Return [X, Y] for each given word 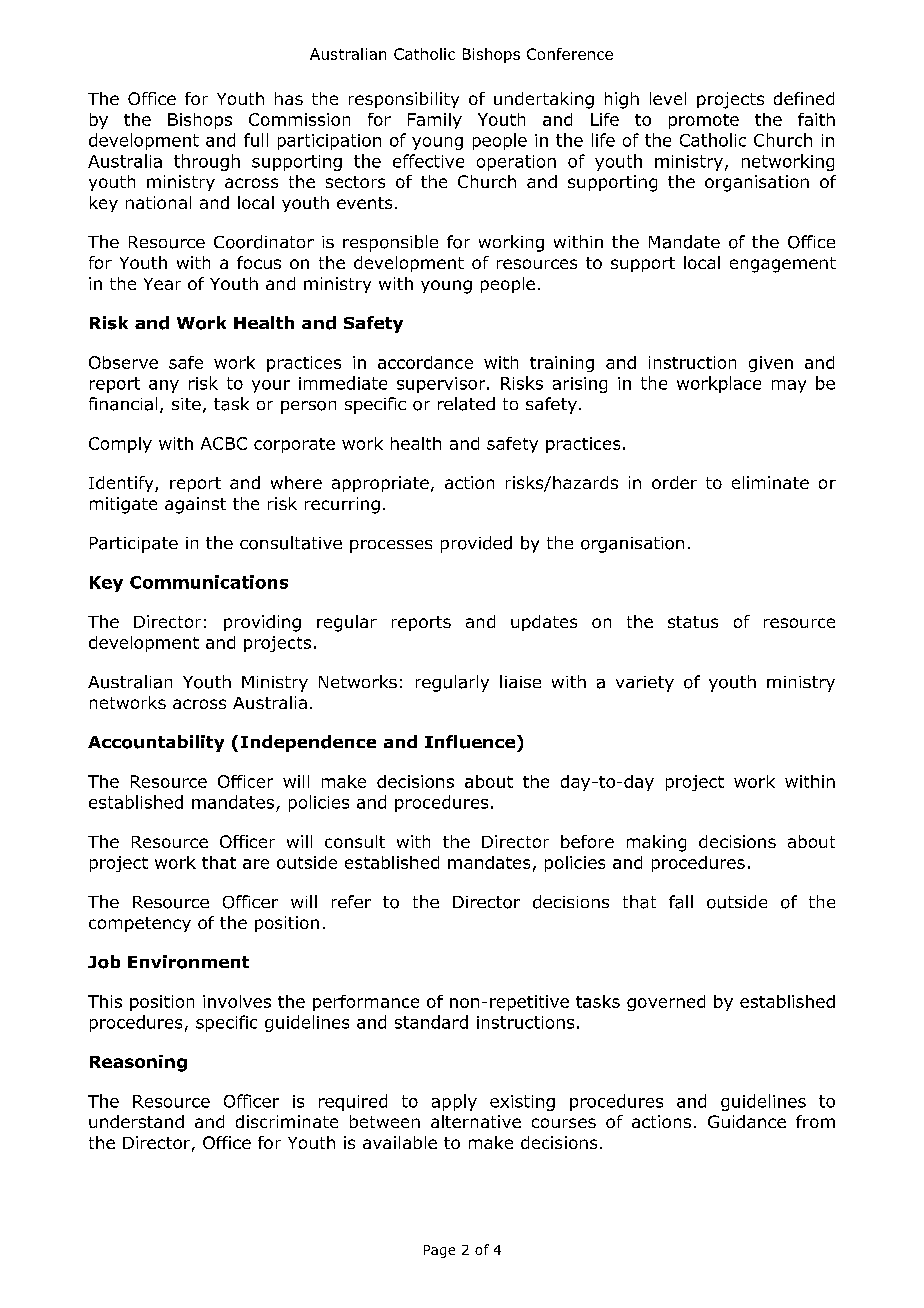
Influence [471, 742]
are [256, 864]
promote [704, 121]
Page [439, 1251]
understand [136, 1121]
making [656, 843]
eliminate [770, 482]
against [195, 505]
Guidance [747, 1121]
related [466, 404]
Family [435, 121]
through [207, 162]
